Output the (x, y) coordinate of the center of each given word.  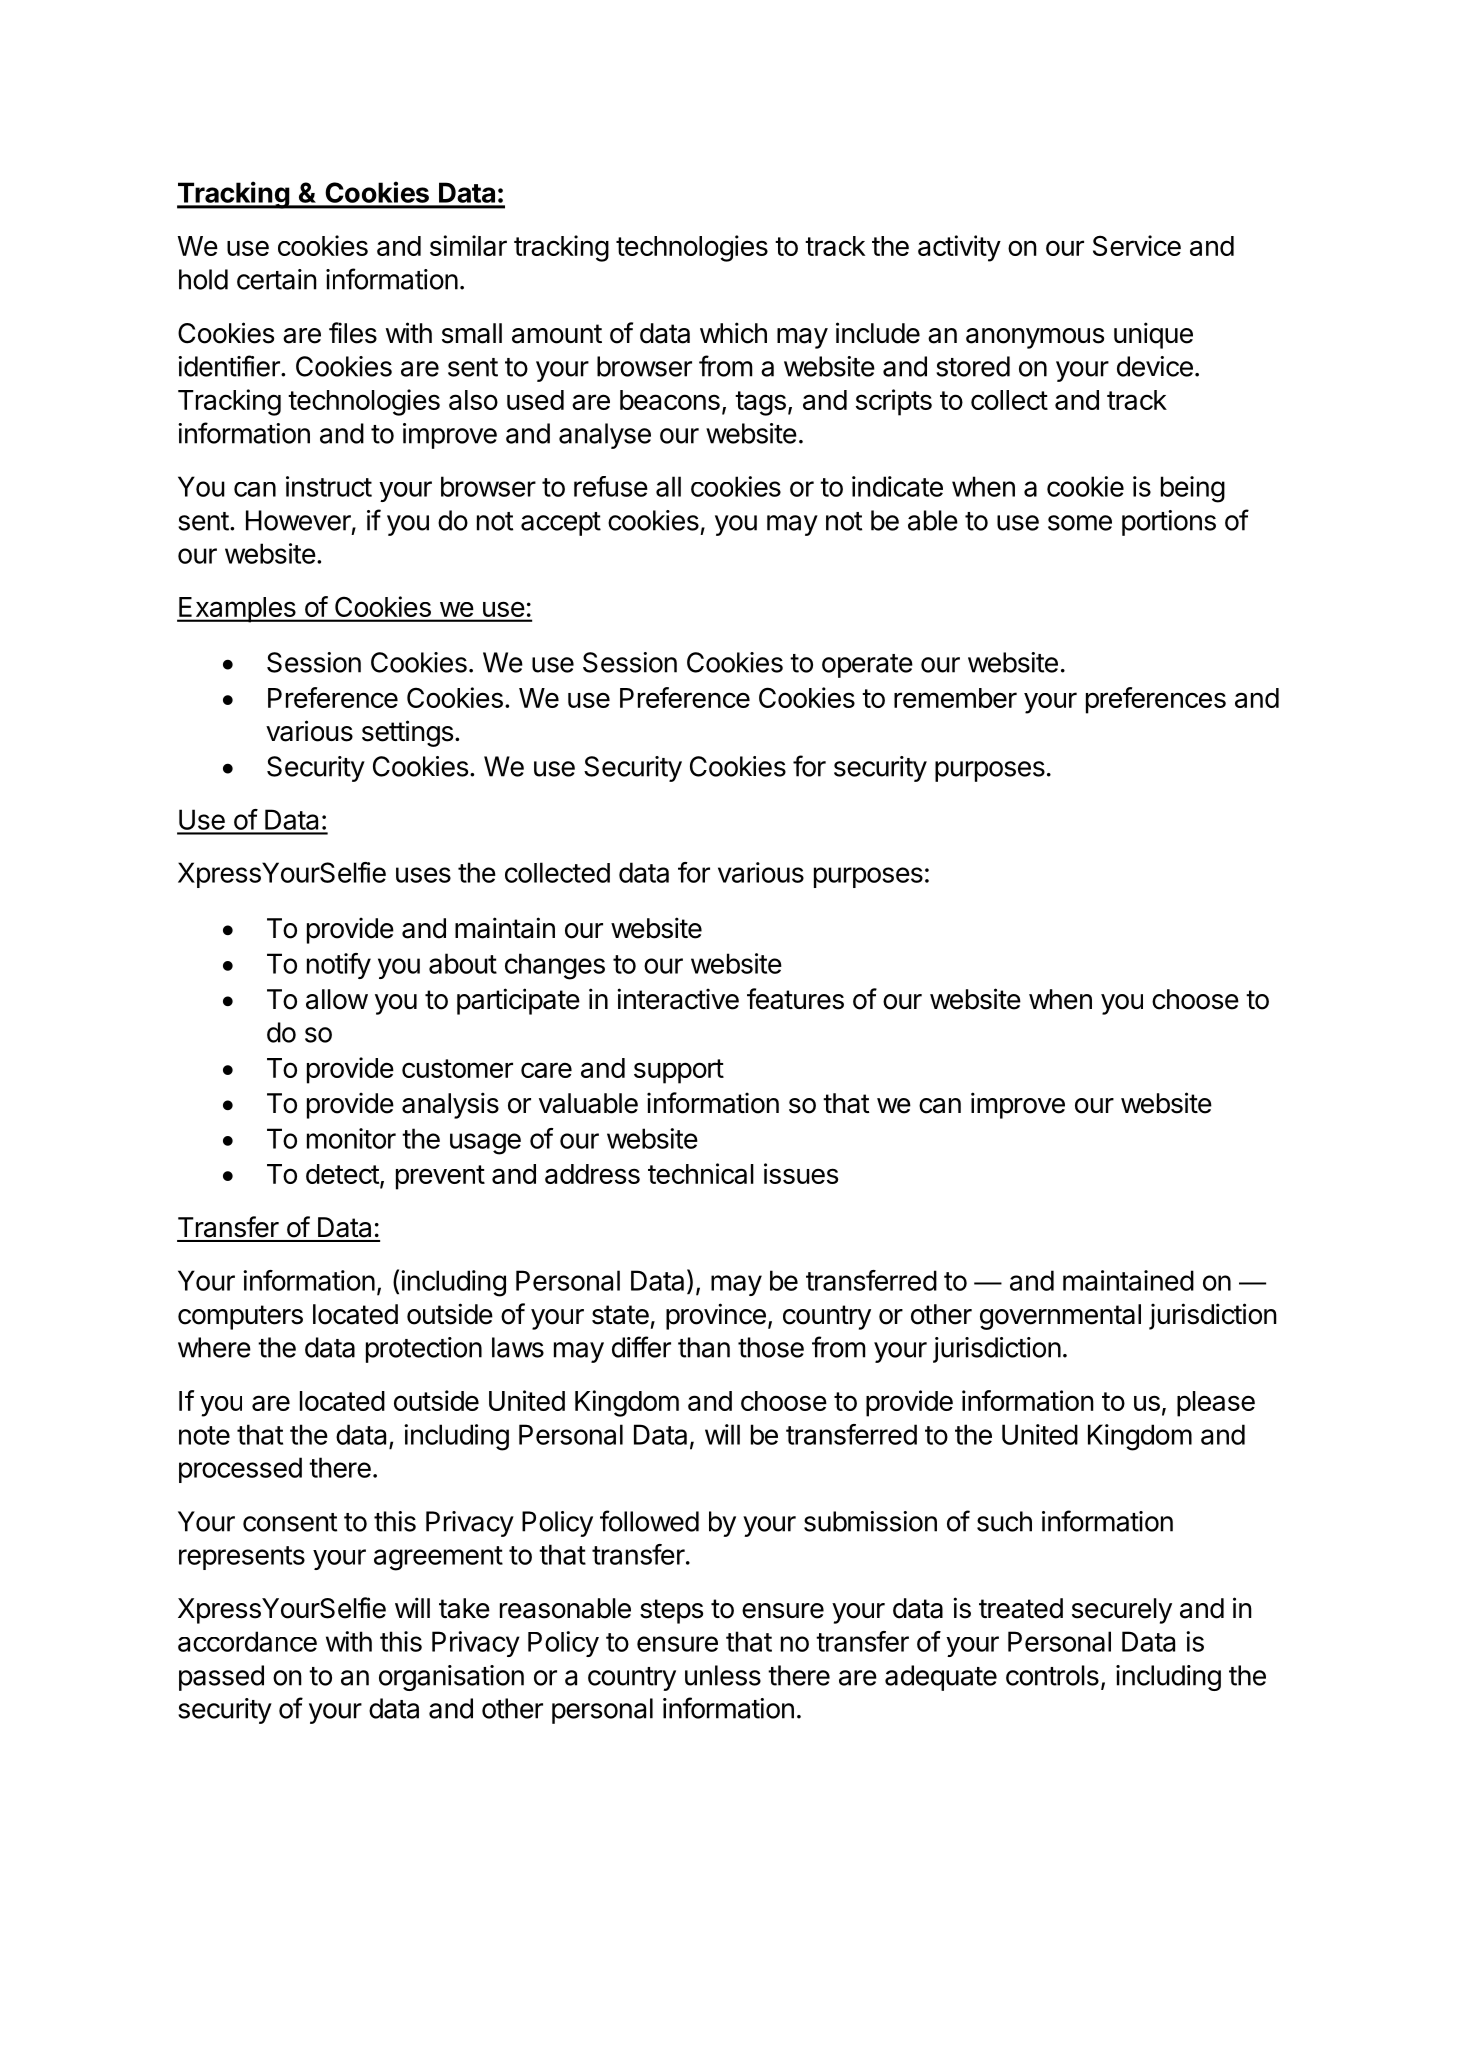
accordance (247, 1641)
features (795, 999)
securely (1122, 1611)
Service (1137, 245)
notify (339, 966)
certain (277, 279)
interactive (678, 999)
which (733, 333)
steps (671, 1611)
